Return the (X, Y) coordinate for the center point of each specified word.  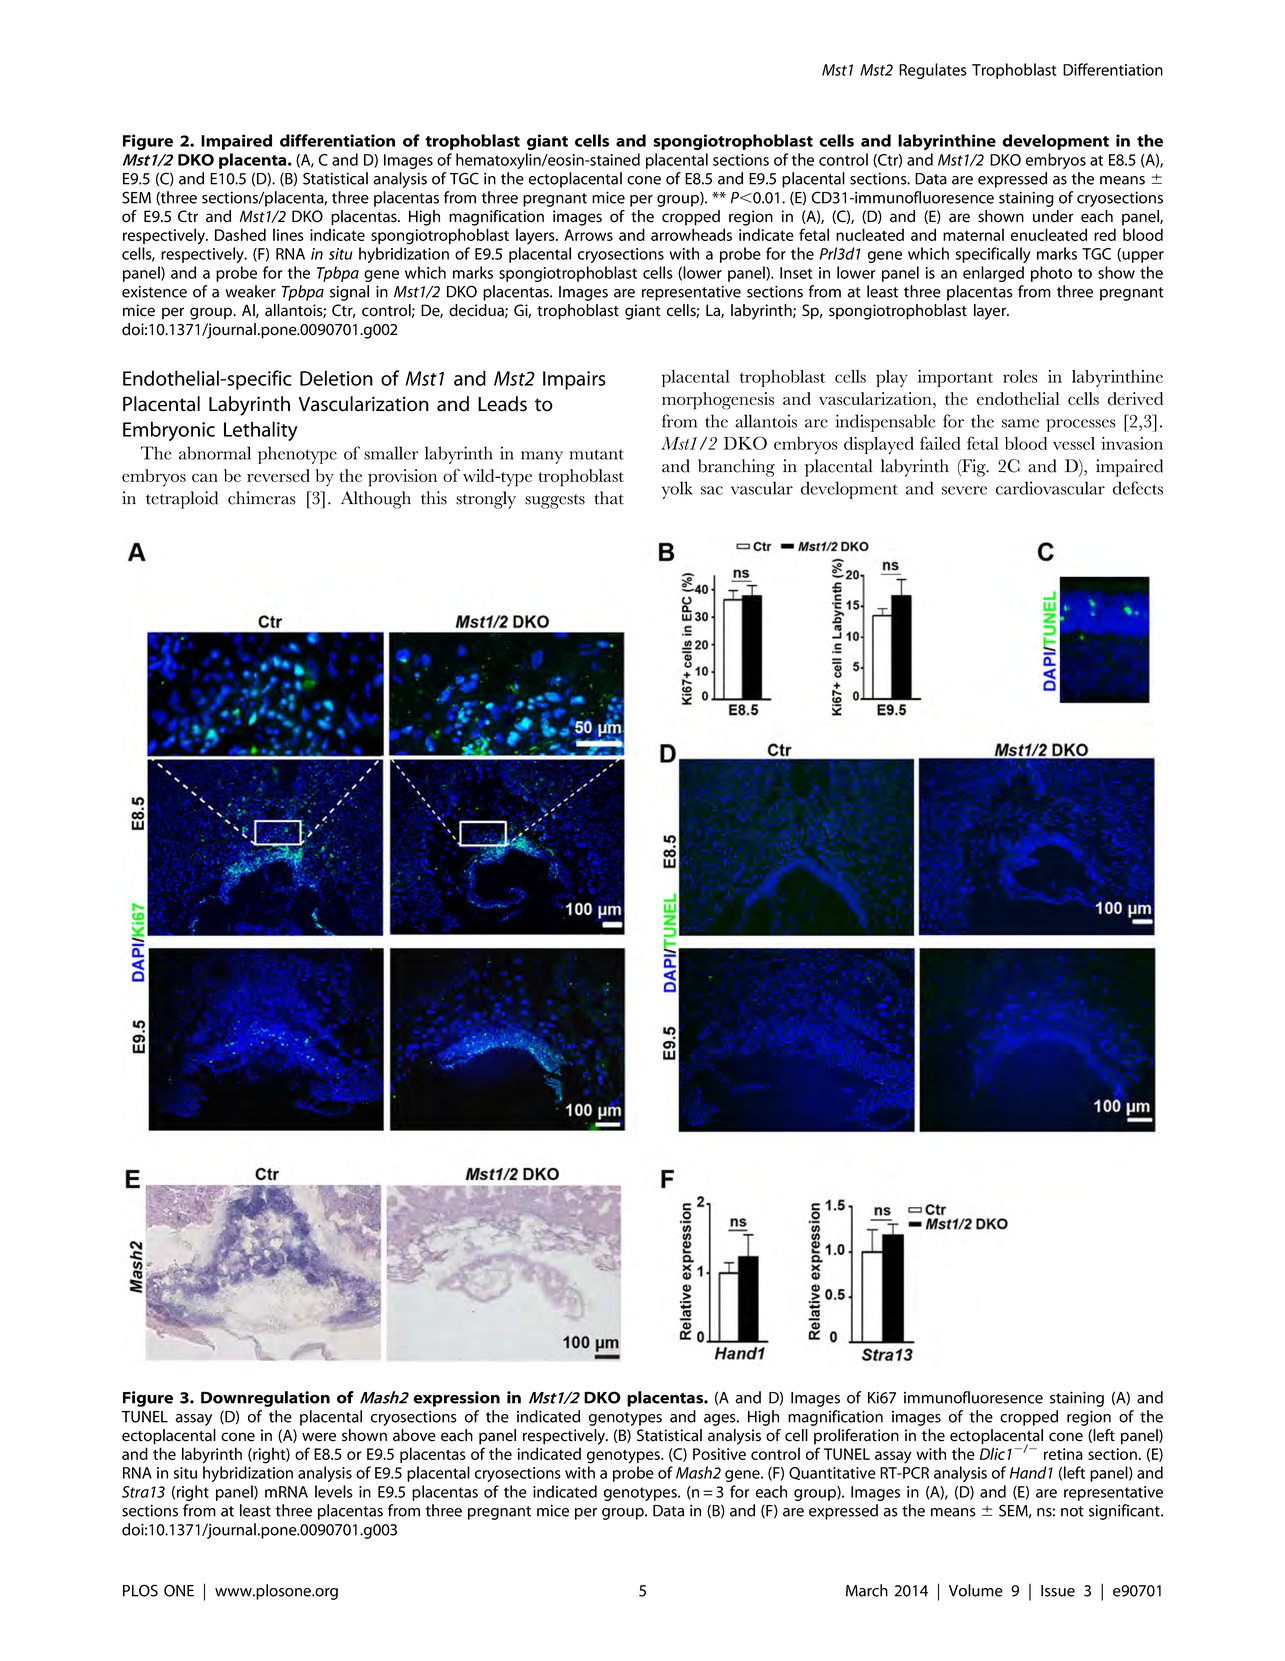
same (1020, 423)
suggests (555, 501)
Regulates (933, 71)
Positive (719, 1454)
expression (456, 1399)
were (319, 1437)
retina (1063, 1454)
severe (964, 490)
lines (288, 234)
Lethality (261, 431)
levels (334, 1491)
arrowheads (691, 234)
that (609, 498)
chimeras (262, 498)
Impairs (574, 380)
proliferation (856, 1437)
